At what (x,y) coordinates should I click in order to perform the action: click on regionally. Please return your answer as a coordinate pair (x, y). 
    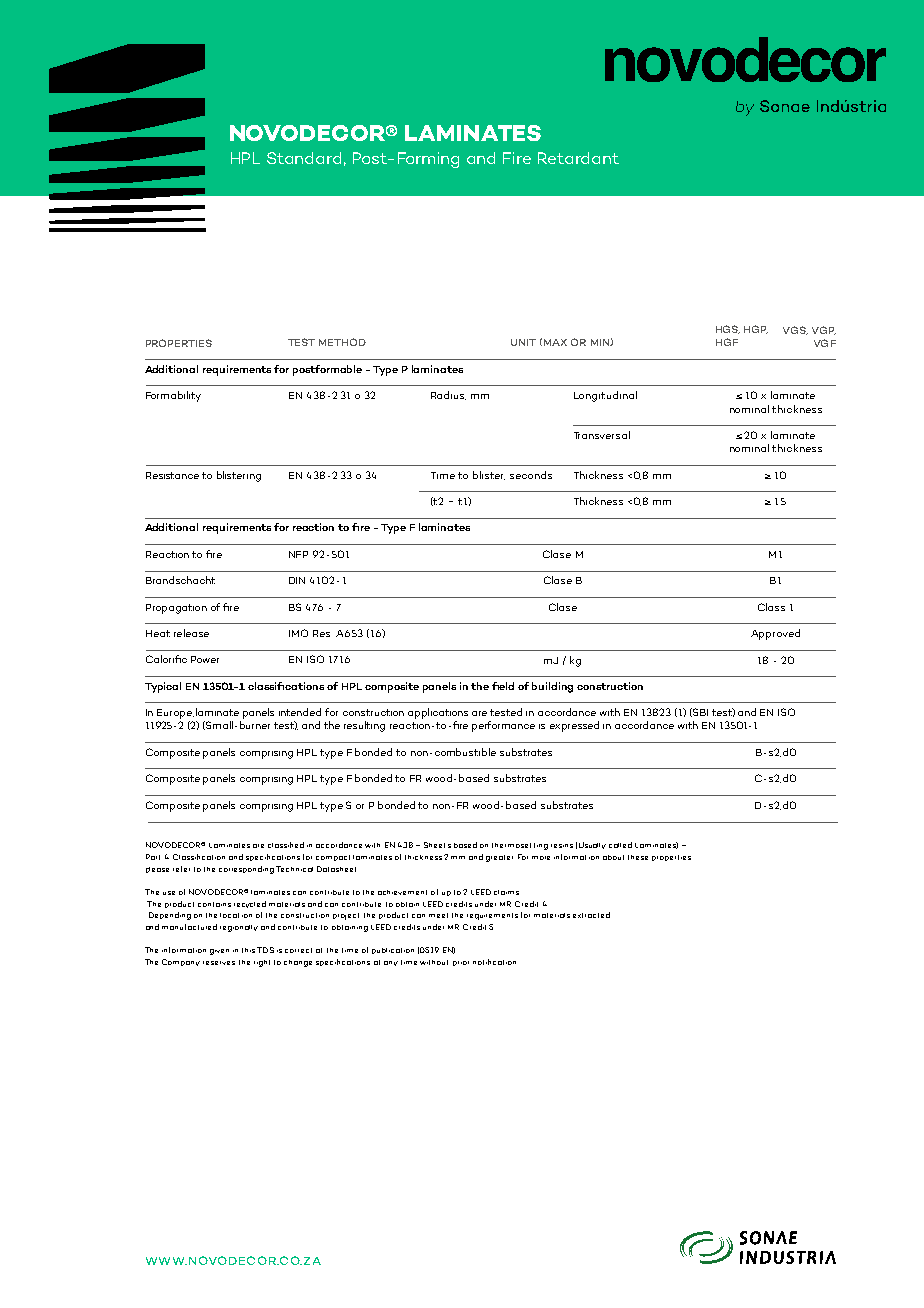
    Looking at the image, I should click on (239, 928).
